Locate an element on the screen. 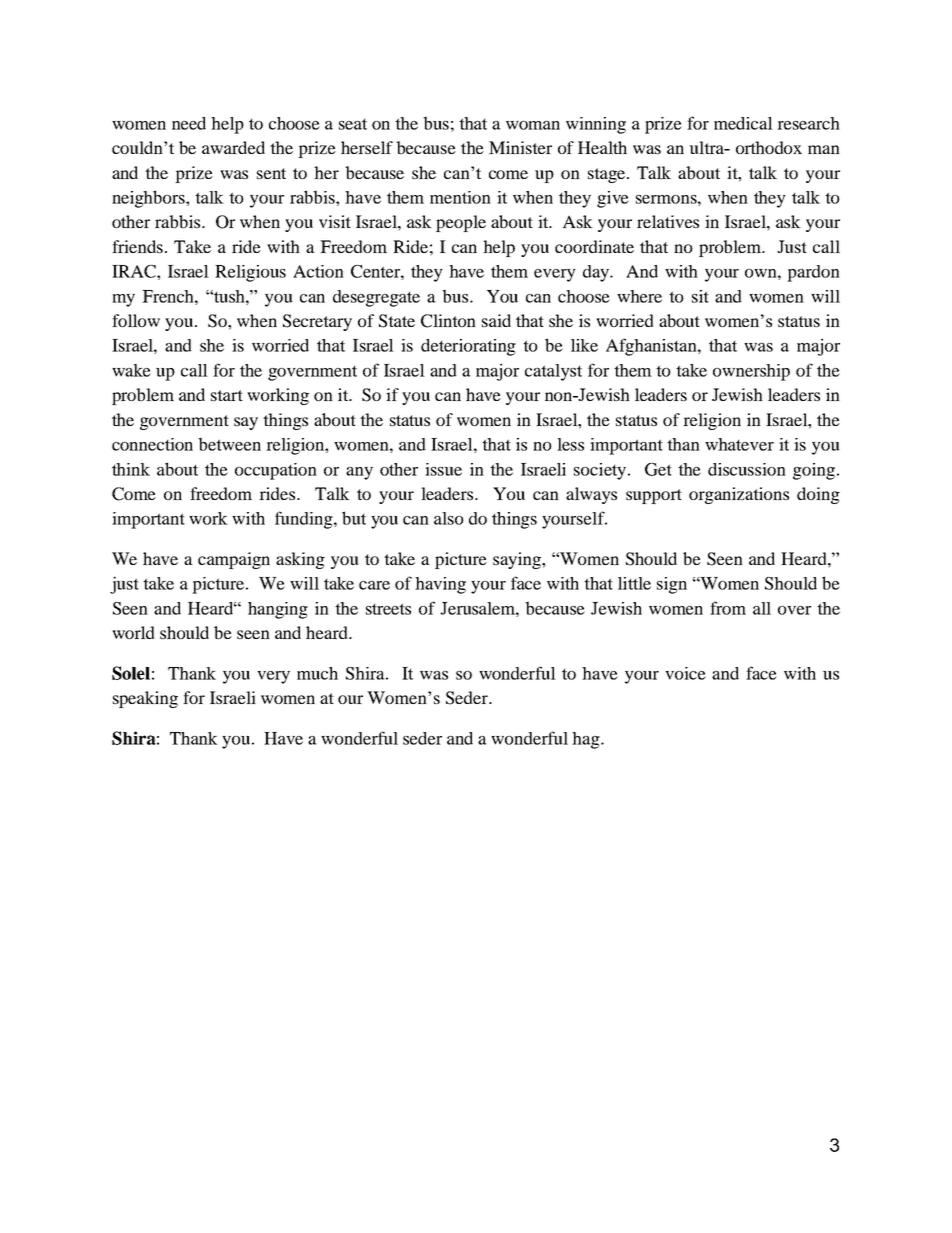 Image resolution: width=952 pixels, height=1233 pixels. awarded is located at coordinates (233, 147).
